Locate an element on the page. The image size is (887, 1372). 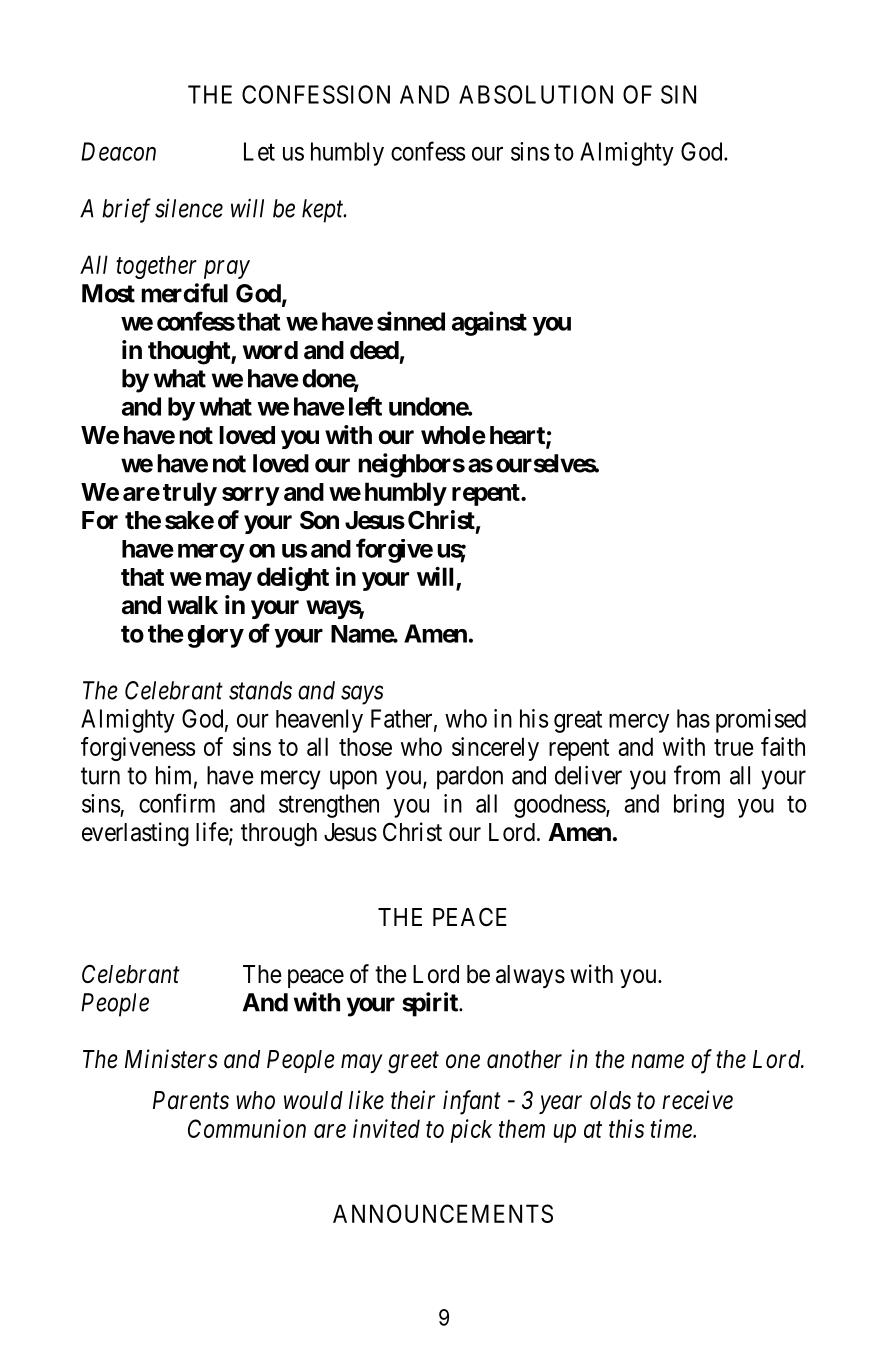
heart is located at coordinates (518, 436).
